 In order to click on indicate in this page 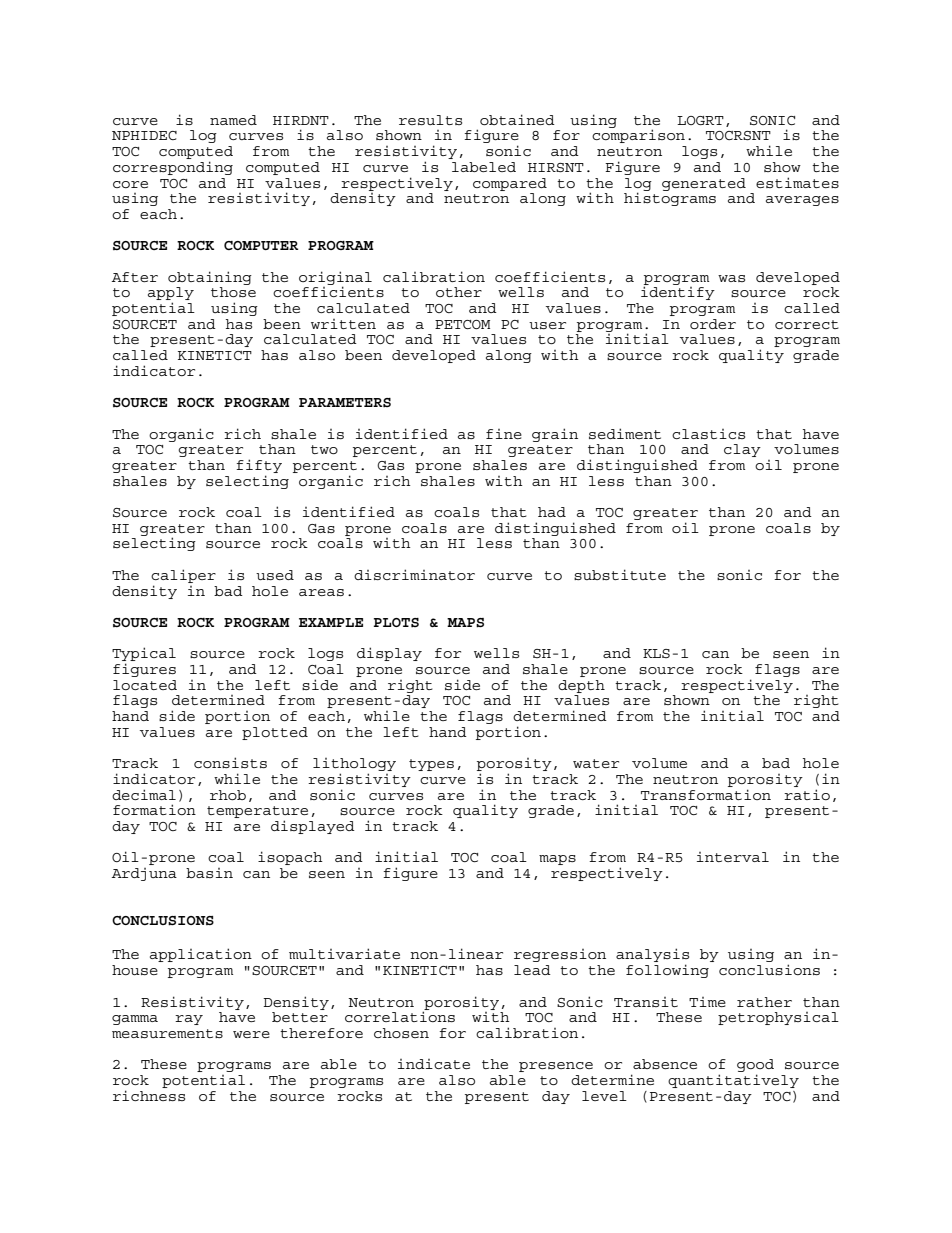, I will do `click(434, 1064)`.
